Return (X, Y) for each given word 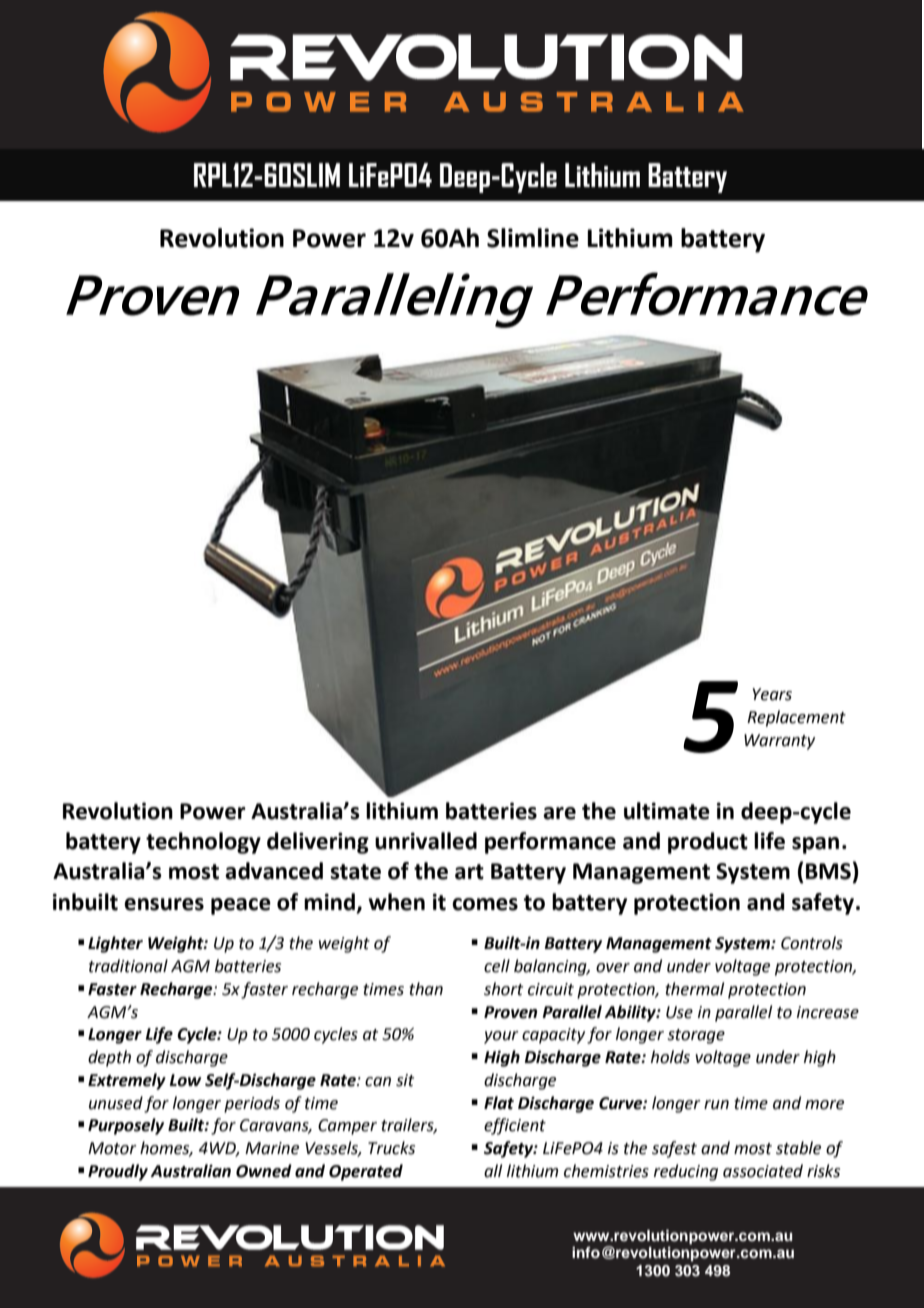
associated (763, 1171)
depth (109, 1058)
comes (485, 904)
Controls (812, 943)
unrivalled (426, 841)
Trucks (391, 1148)
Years (772, 694)
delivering (318, 843)
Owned (264, 1171)
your (501, 1037)
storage (696, 1036)
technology (203, 843)
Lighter (115, 944)
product (708, 843)
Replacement (796, 718)
